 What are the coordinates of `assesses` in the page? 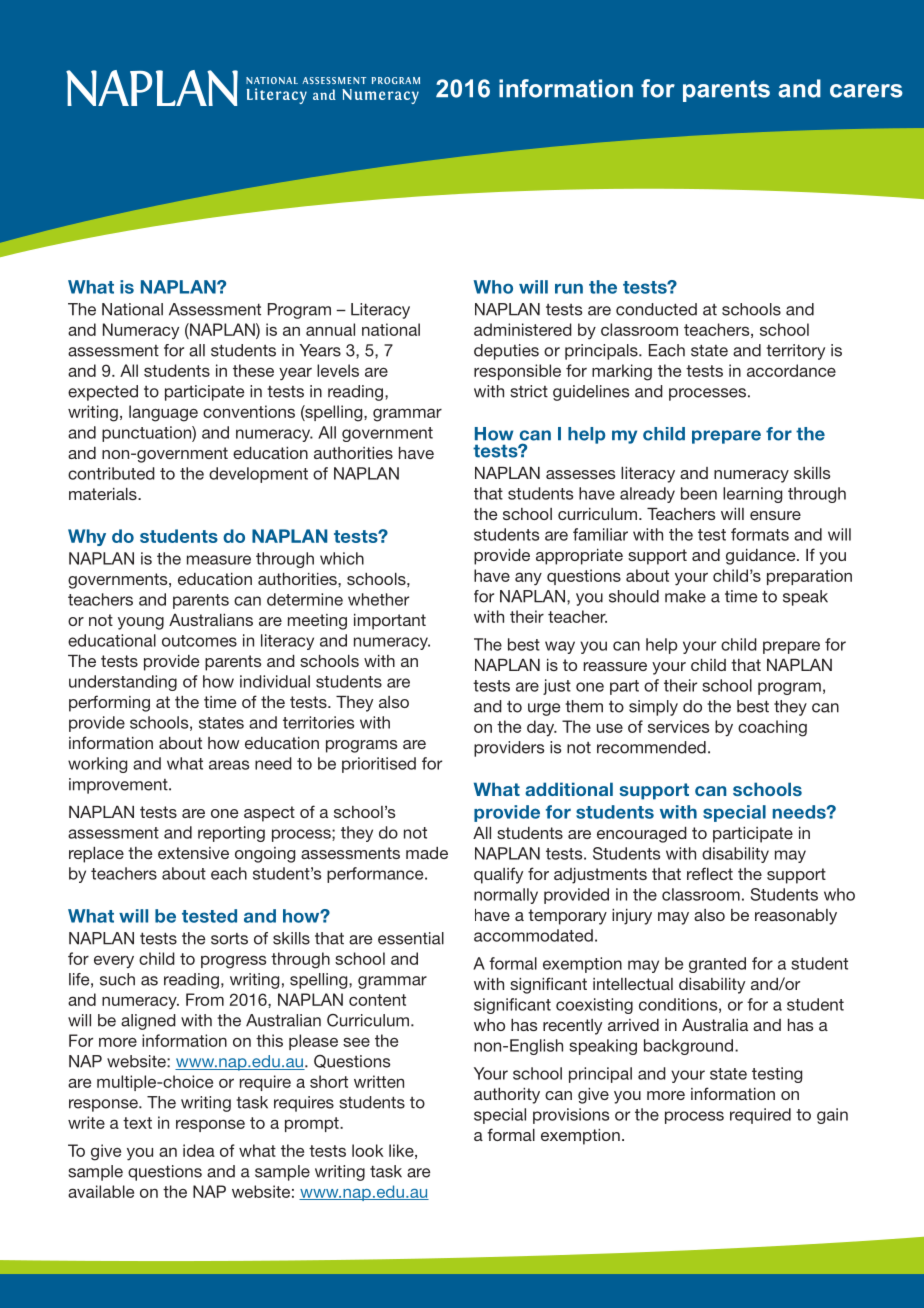 It's located at (580, 474).
